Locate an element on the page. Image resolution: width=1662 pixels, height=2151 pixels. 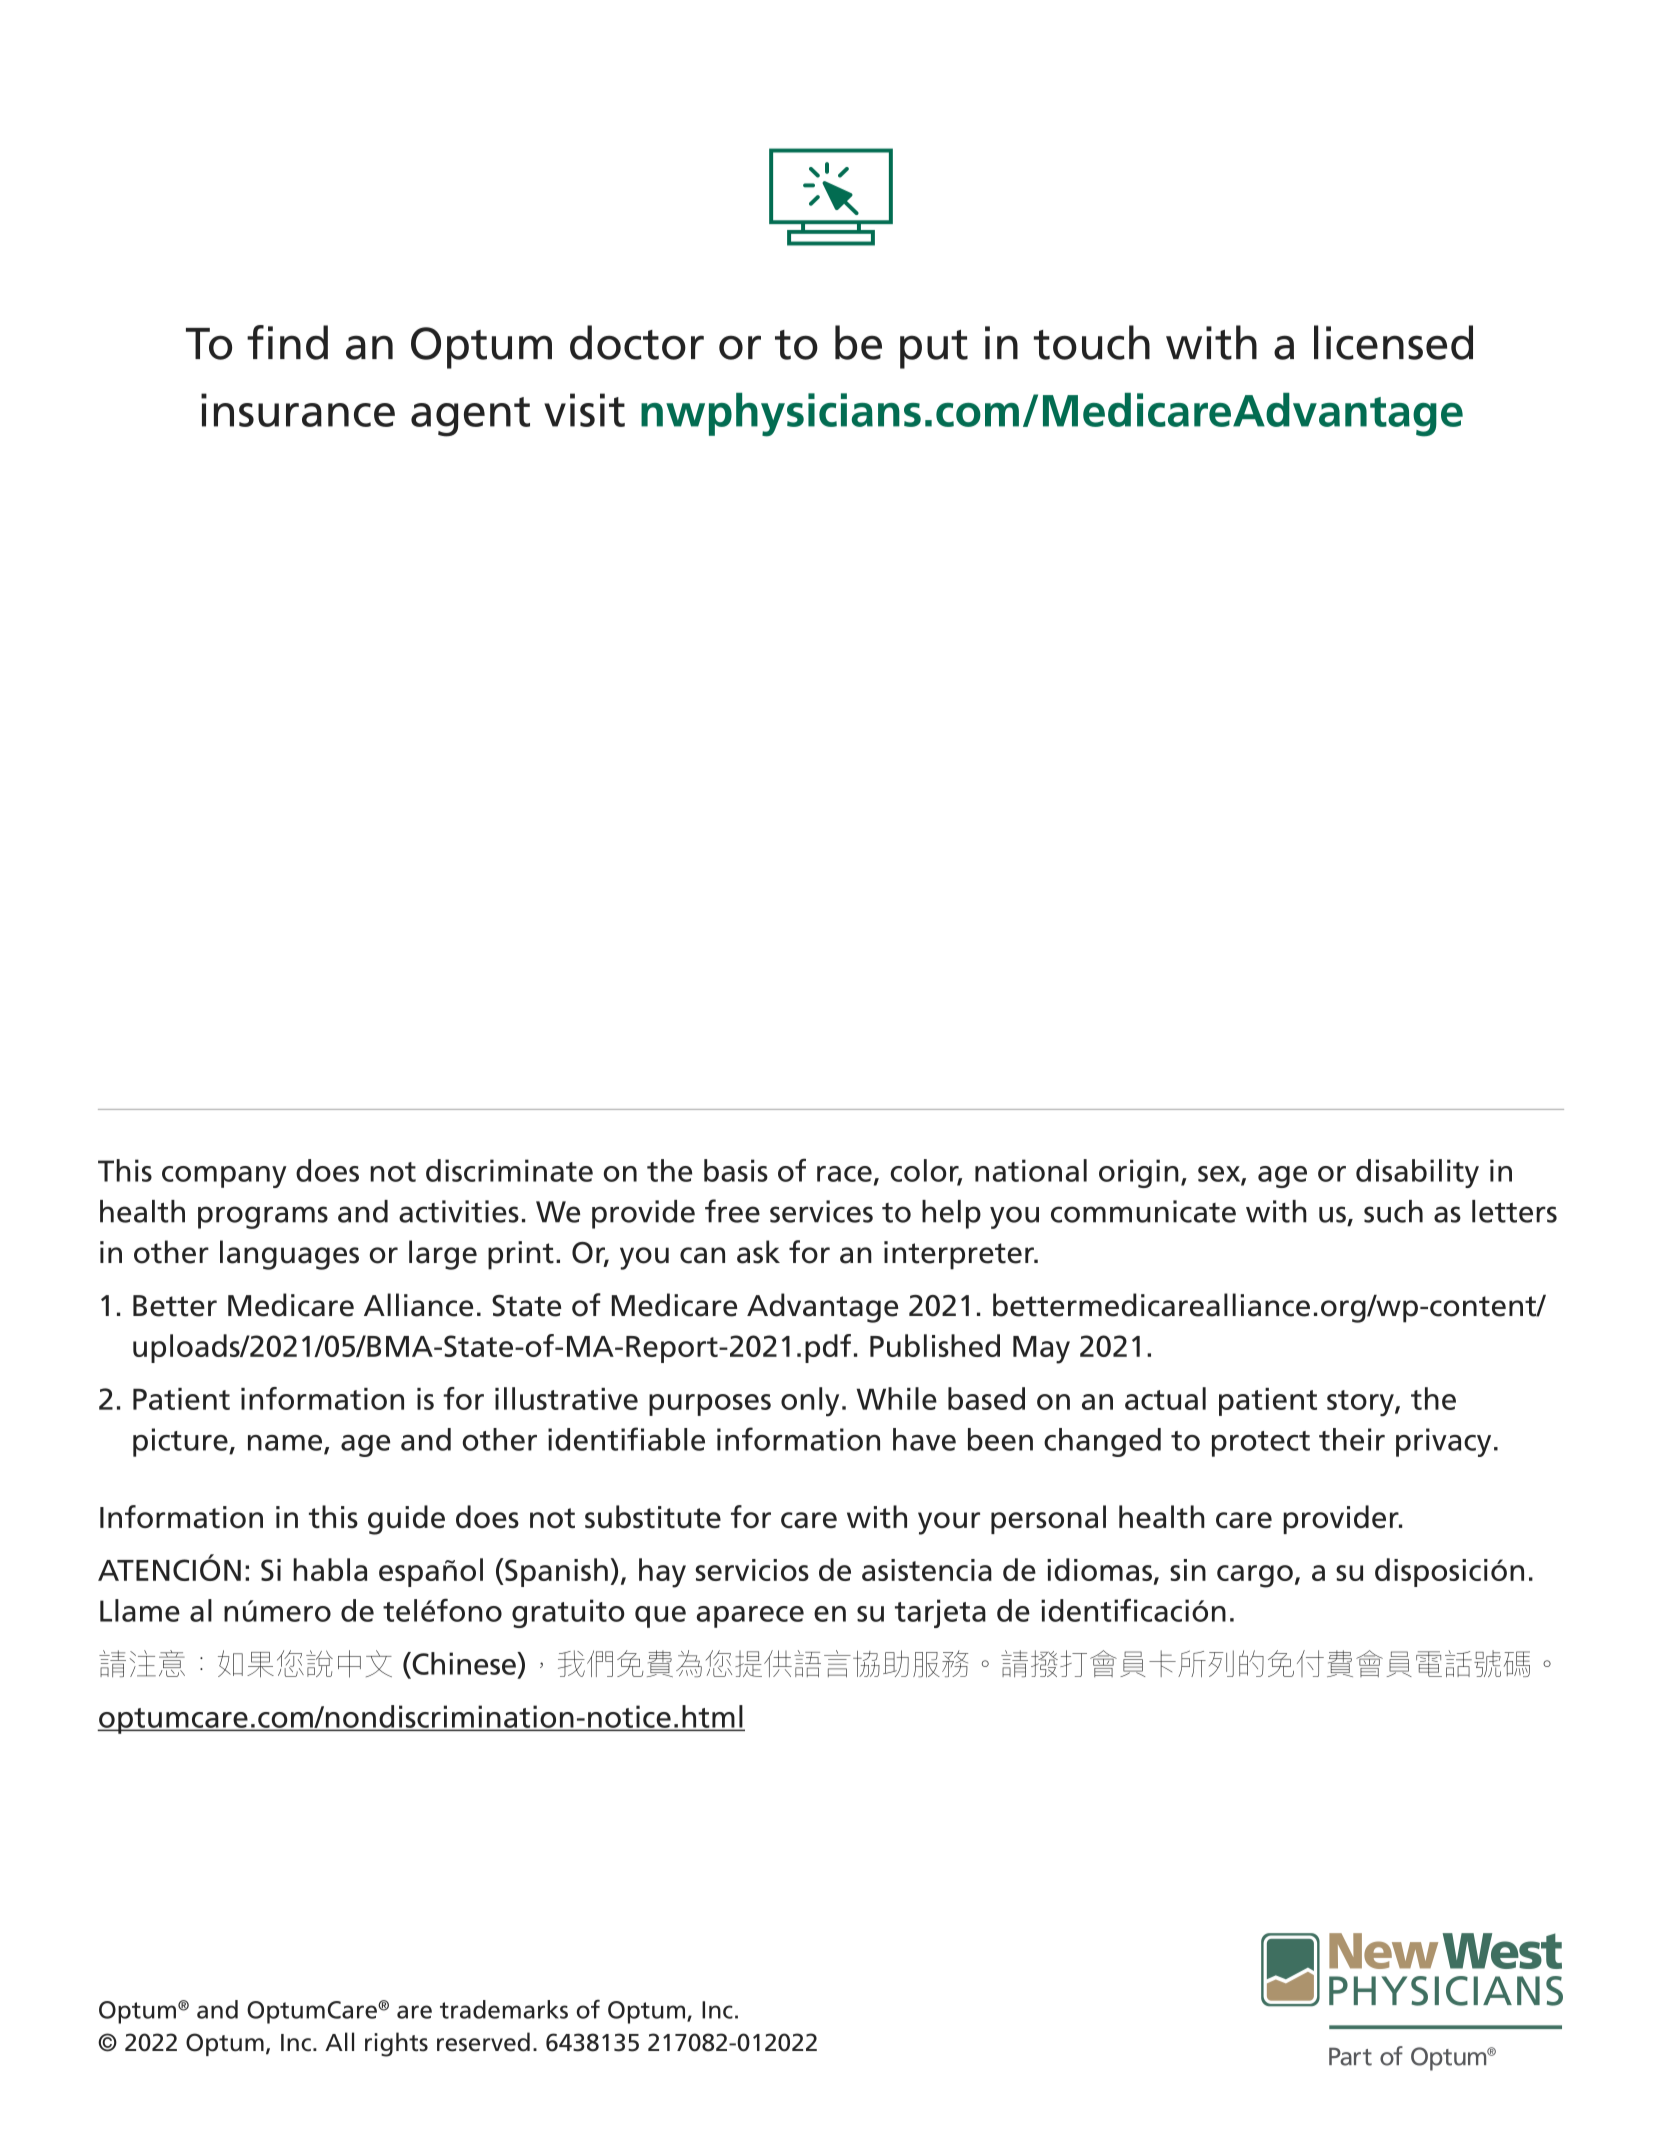
cargo is located at coordinates (1255, 1576).
